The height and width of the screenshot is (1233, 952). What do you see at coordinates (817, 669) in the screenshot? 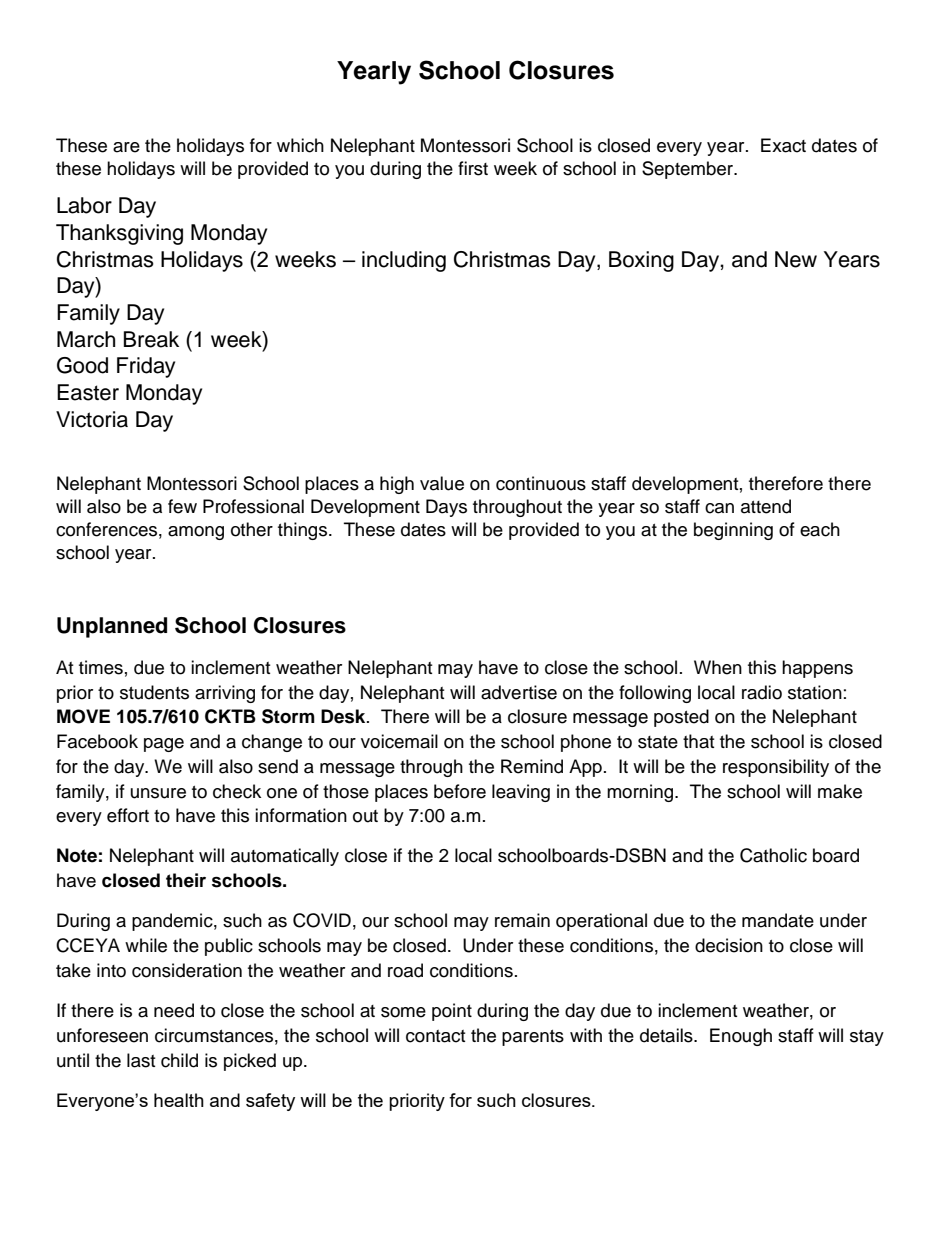
I see `happens` at bounding box center [817, 669].
